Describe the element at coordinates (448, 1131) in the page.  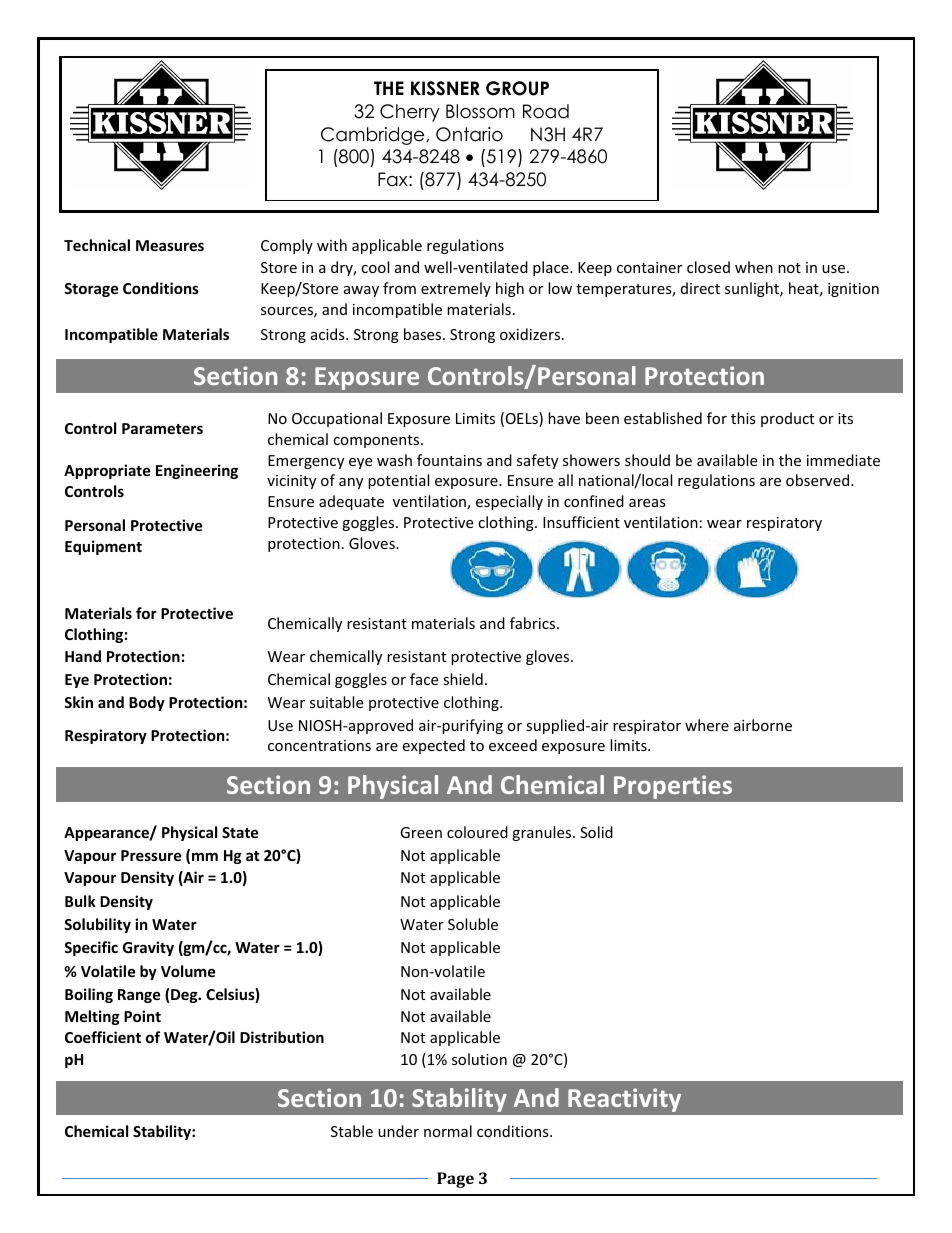
I see `normal` at that location.
